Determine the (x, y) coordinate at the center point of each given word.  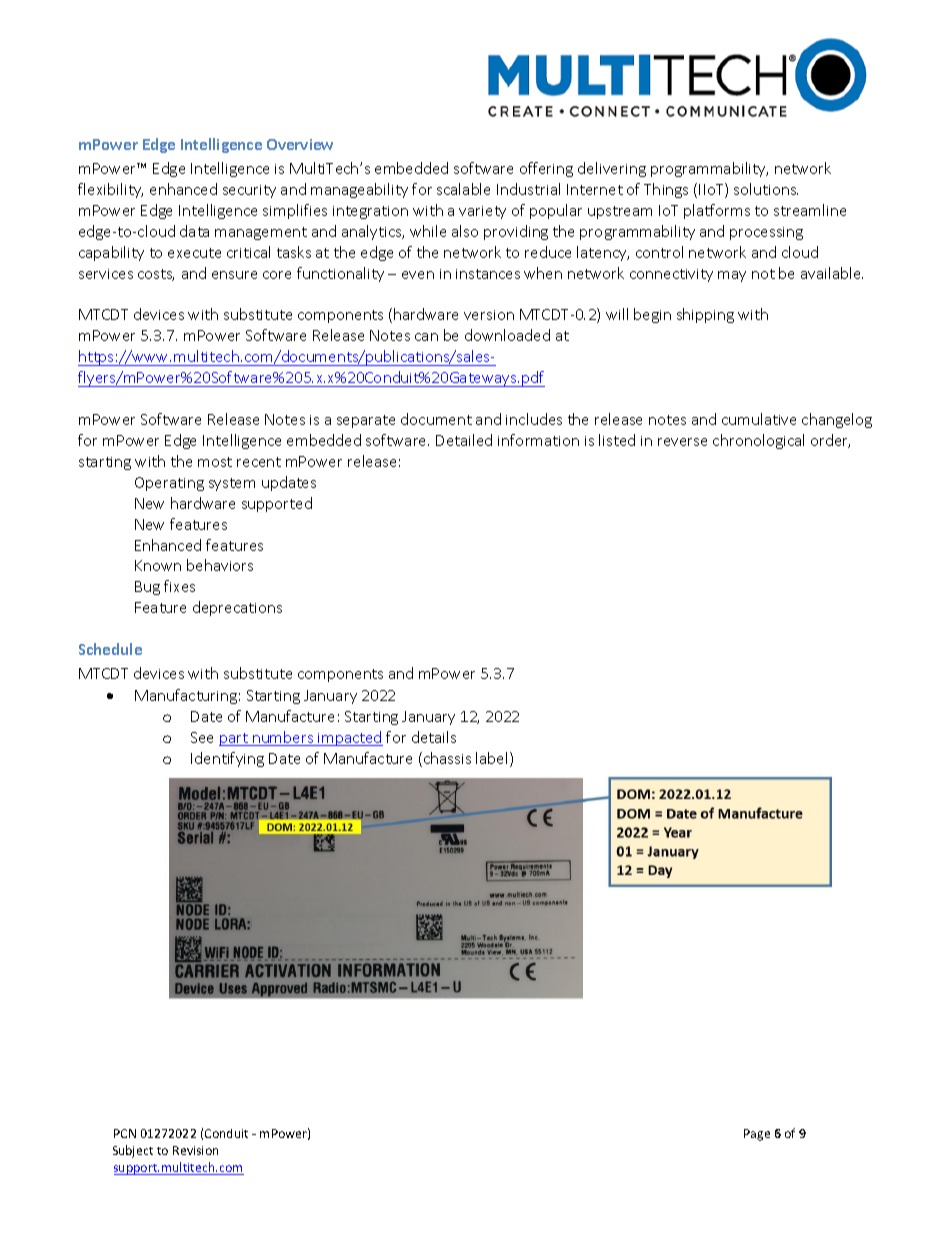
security (249, 191)
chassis (447, 758)
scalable (463, 189)
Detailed (464, 440)
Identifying (227, 759)
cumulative (759, 419)
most (215, 462)
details (434, 737)
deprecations (237, 608)
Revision (195, 1150)
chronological (758, 441)
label (493, 759)
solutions (766, 189)
